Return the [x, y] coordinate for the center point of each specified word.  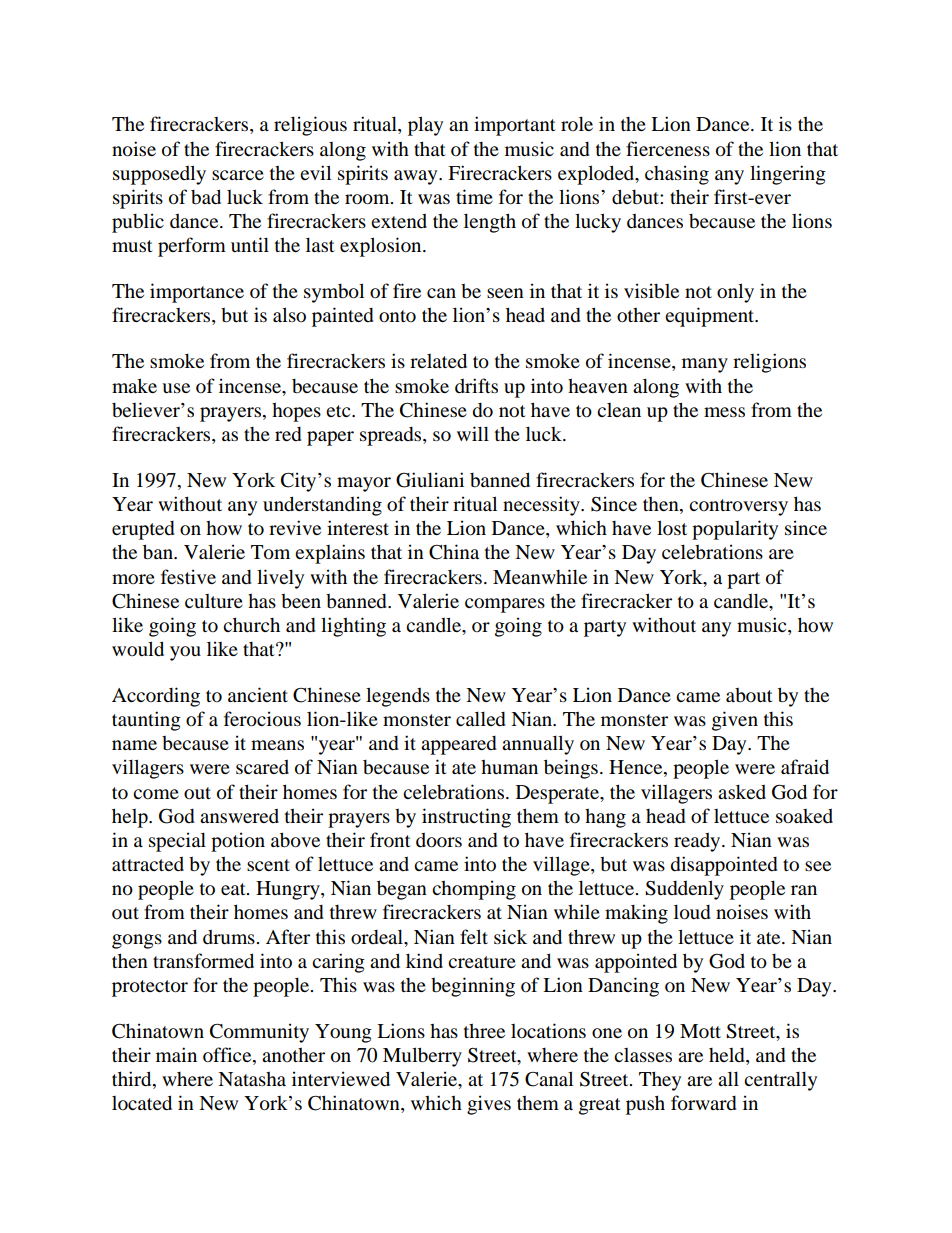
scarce [238, 175]
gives [489, 1105]
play [425, 126]
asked [742, 792]
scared [262, 767]
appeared [459, 745]
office [228, 1056]
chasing [677, 175]
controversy [738, 507]
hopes [296, 412]
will [473, 433]
